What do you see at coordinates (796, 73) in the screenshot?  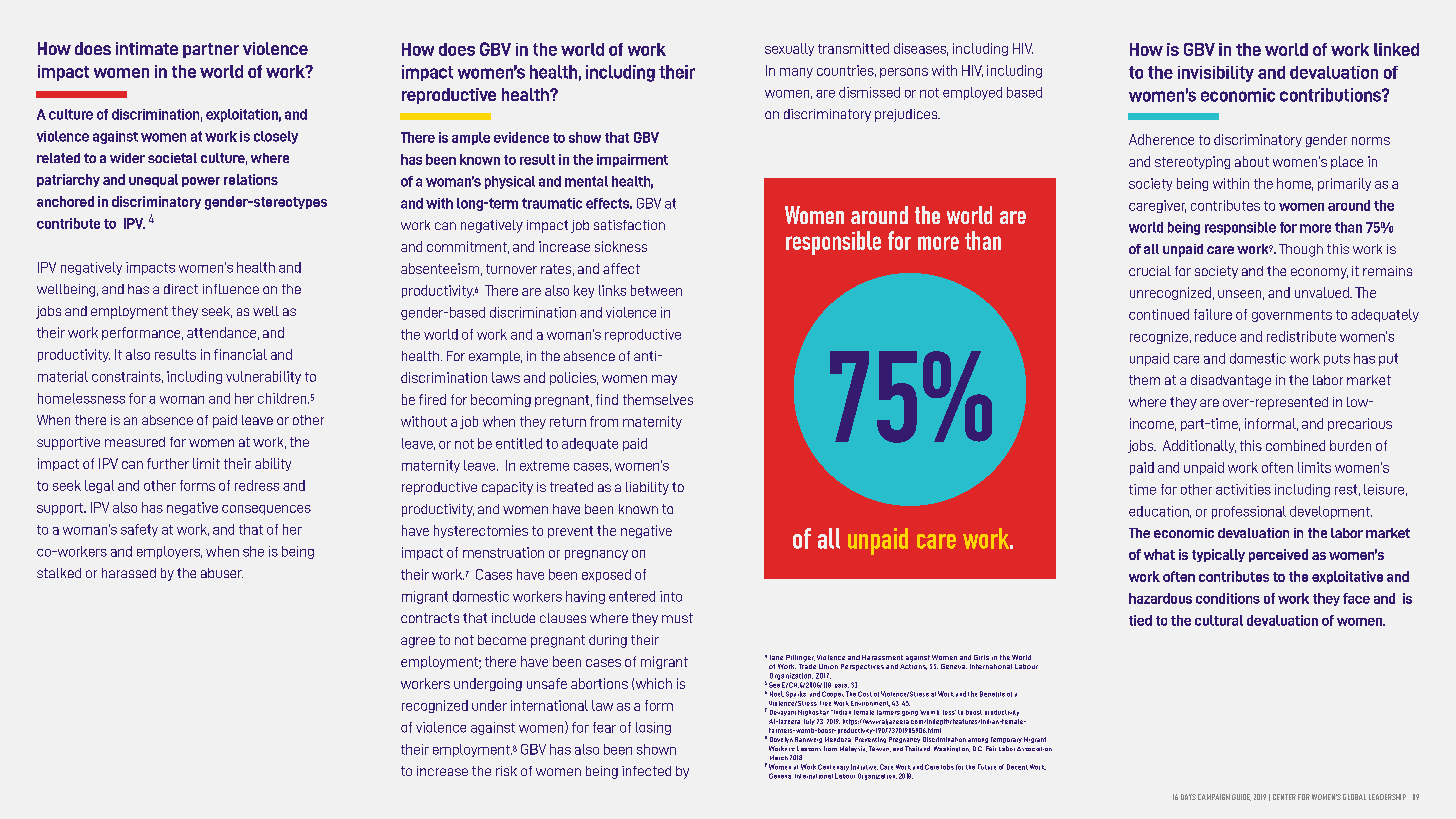 I see `many` at bounding box center [796, 73].
